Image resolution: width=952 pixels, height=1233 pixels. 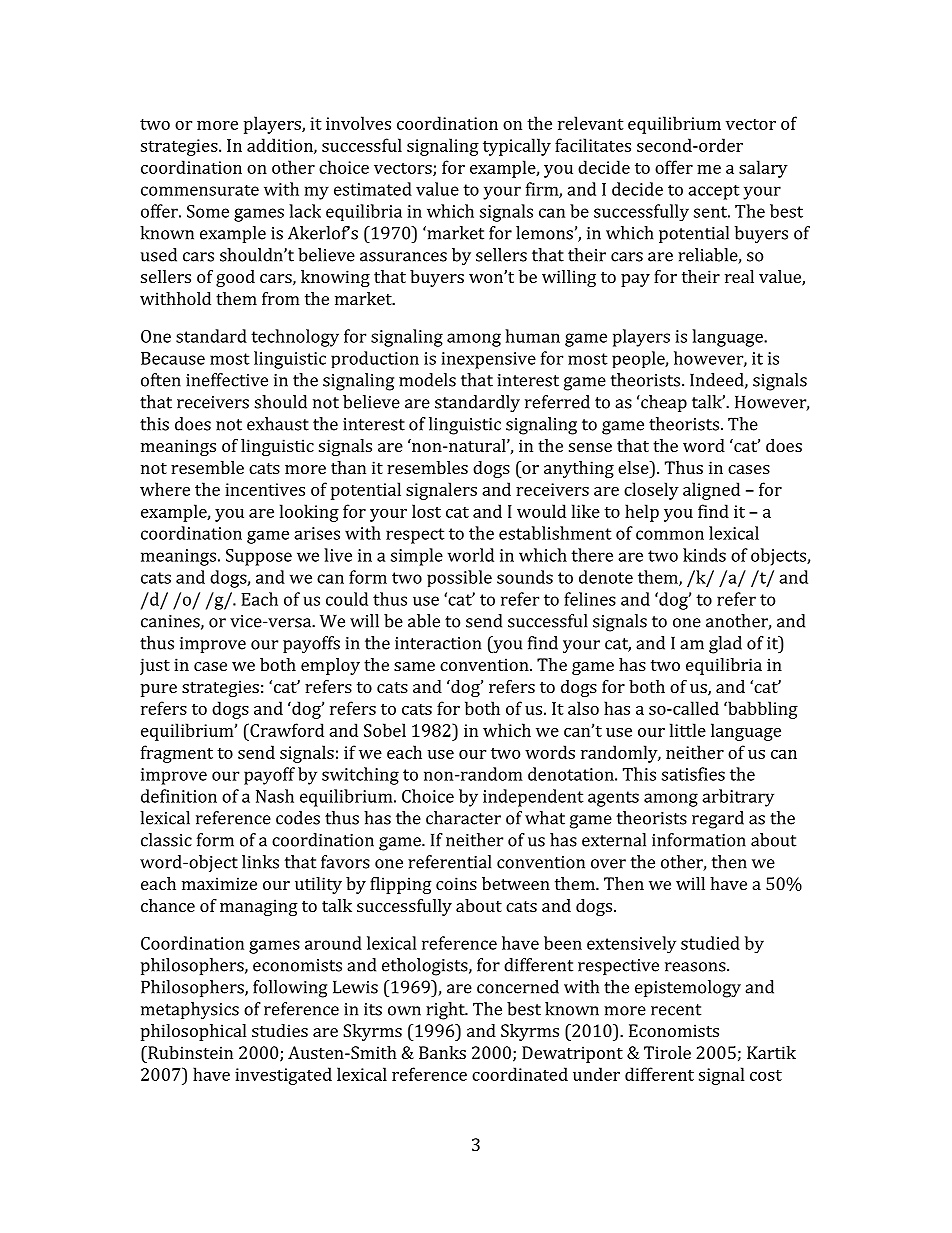 What do you see at coordinates (442, 1052) in the document?
I see `Banks` at bounding box center [442, 1052].
